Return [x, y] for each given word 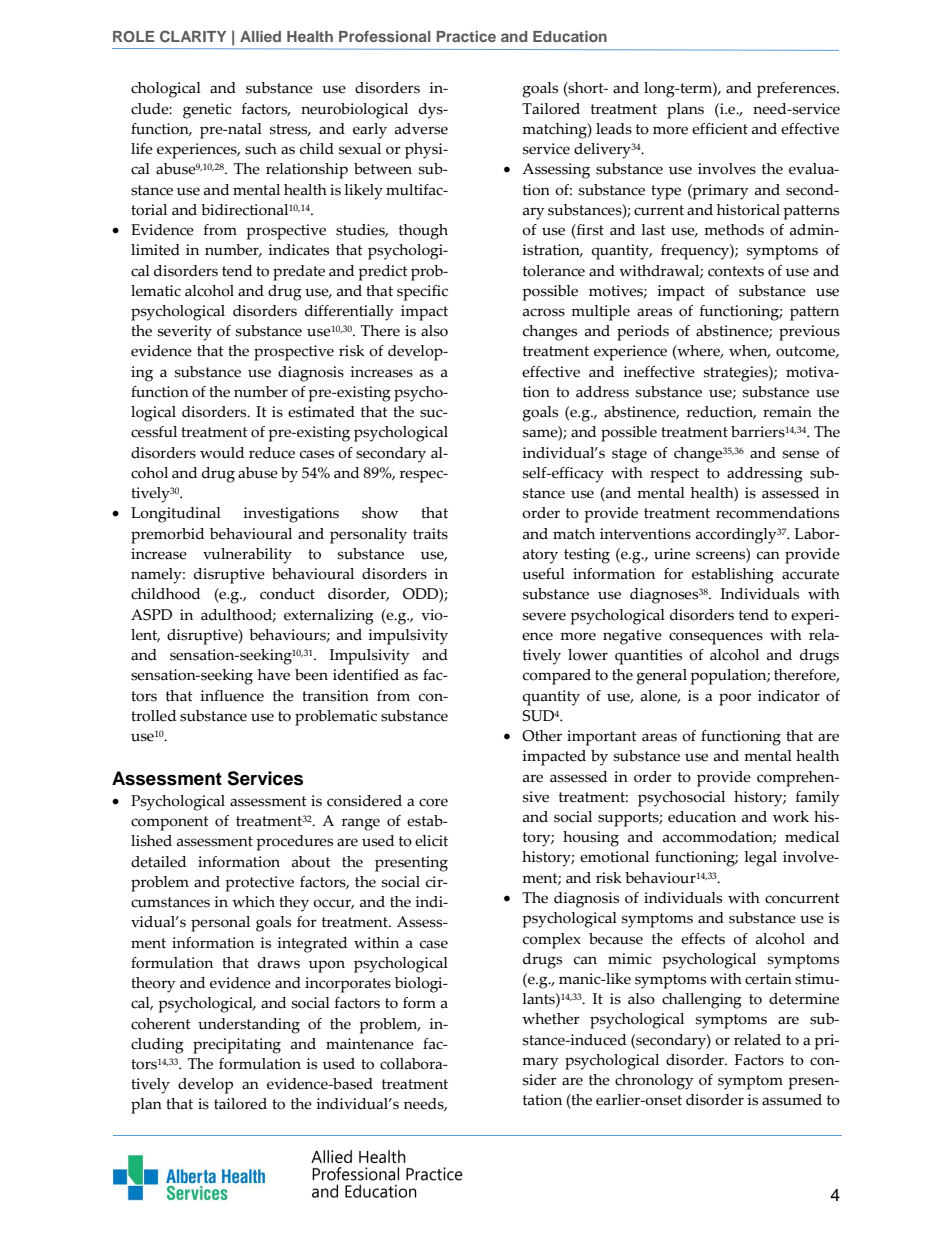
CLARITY [193, 36]
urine [672, 554]
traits [430, 534]
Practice [466, 36]
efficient [720, 129]
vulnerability [247, 556]
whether [551, 1019]
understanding [249, 1026]
